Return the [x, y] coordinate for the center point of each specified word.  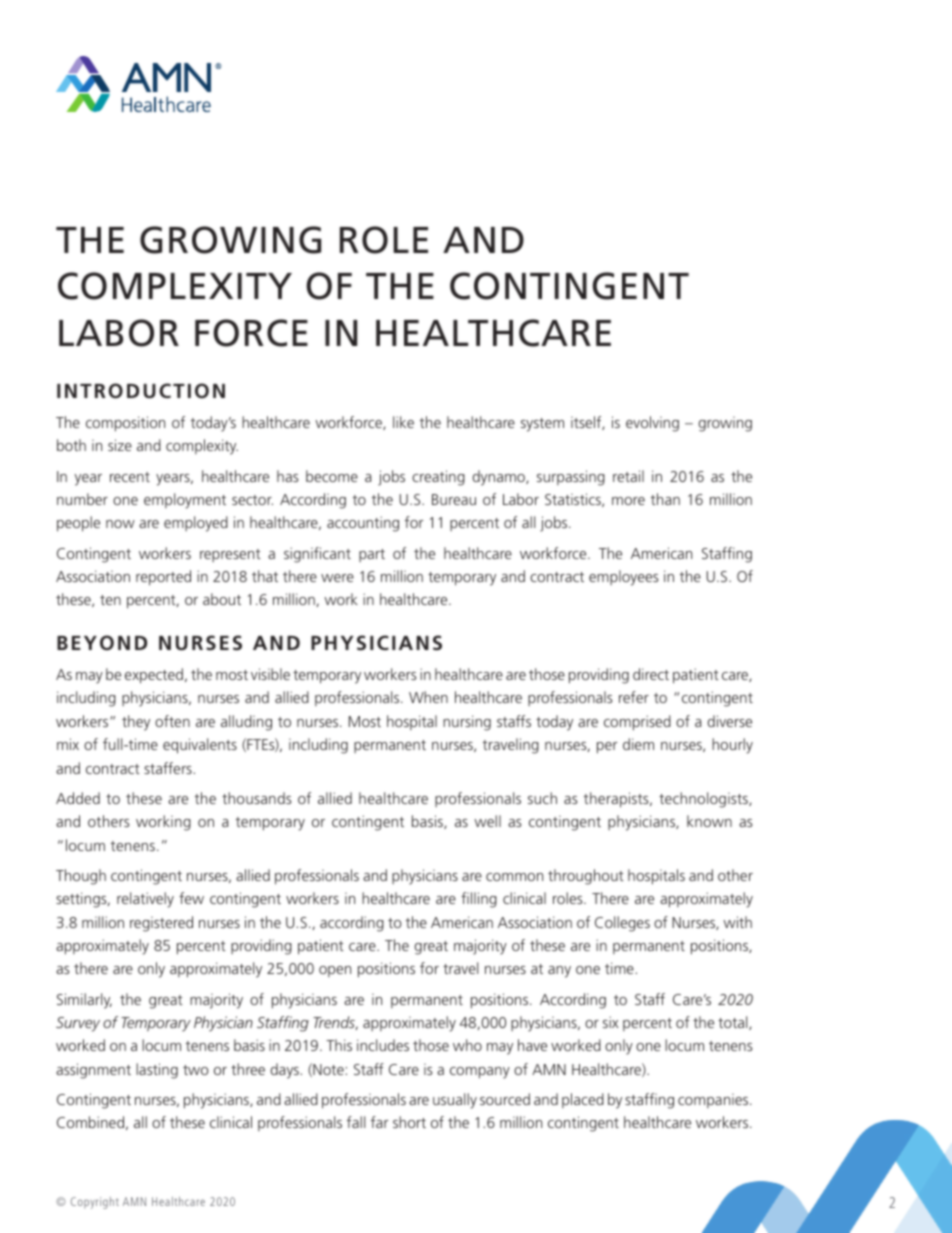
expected [154, 676]
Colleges [622, 924]
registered [161, 924]
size [120, 445]
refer [634, 697]
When [428, 697]
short [409, 1122]
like [403, 422]
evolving [652, 424]
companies [714, 1101]
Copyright [95, 1203]
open [335, 971]
